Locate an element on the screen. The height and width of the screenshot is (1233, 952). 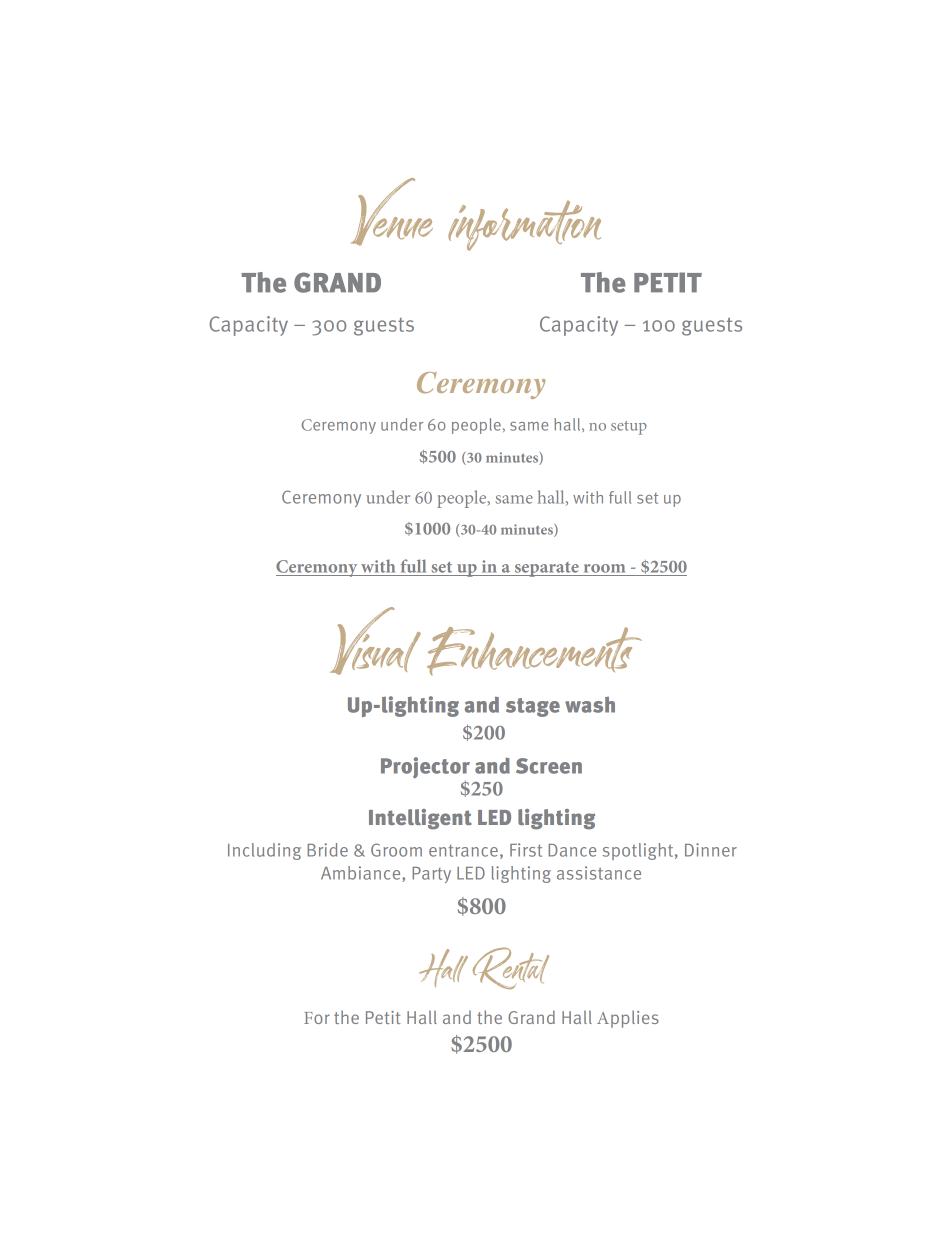
wash is located at coordinates (590, 704).
